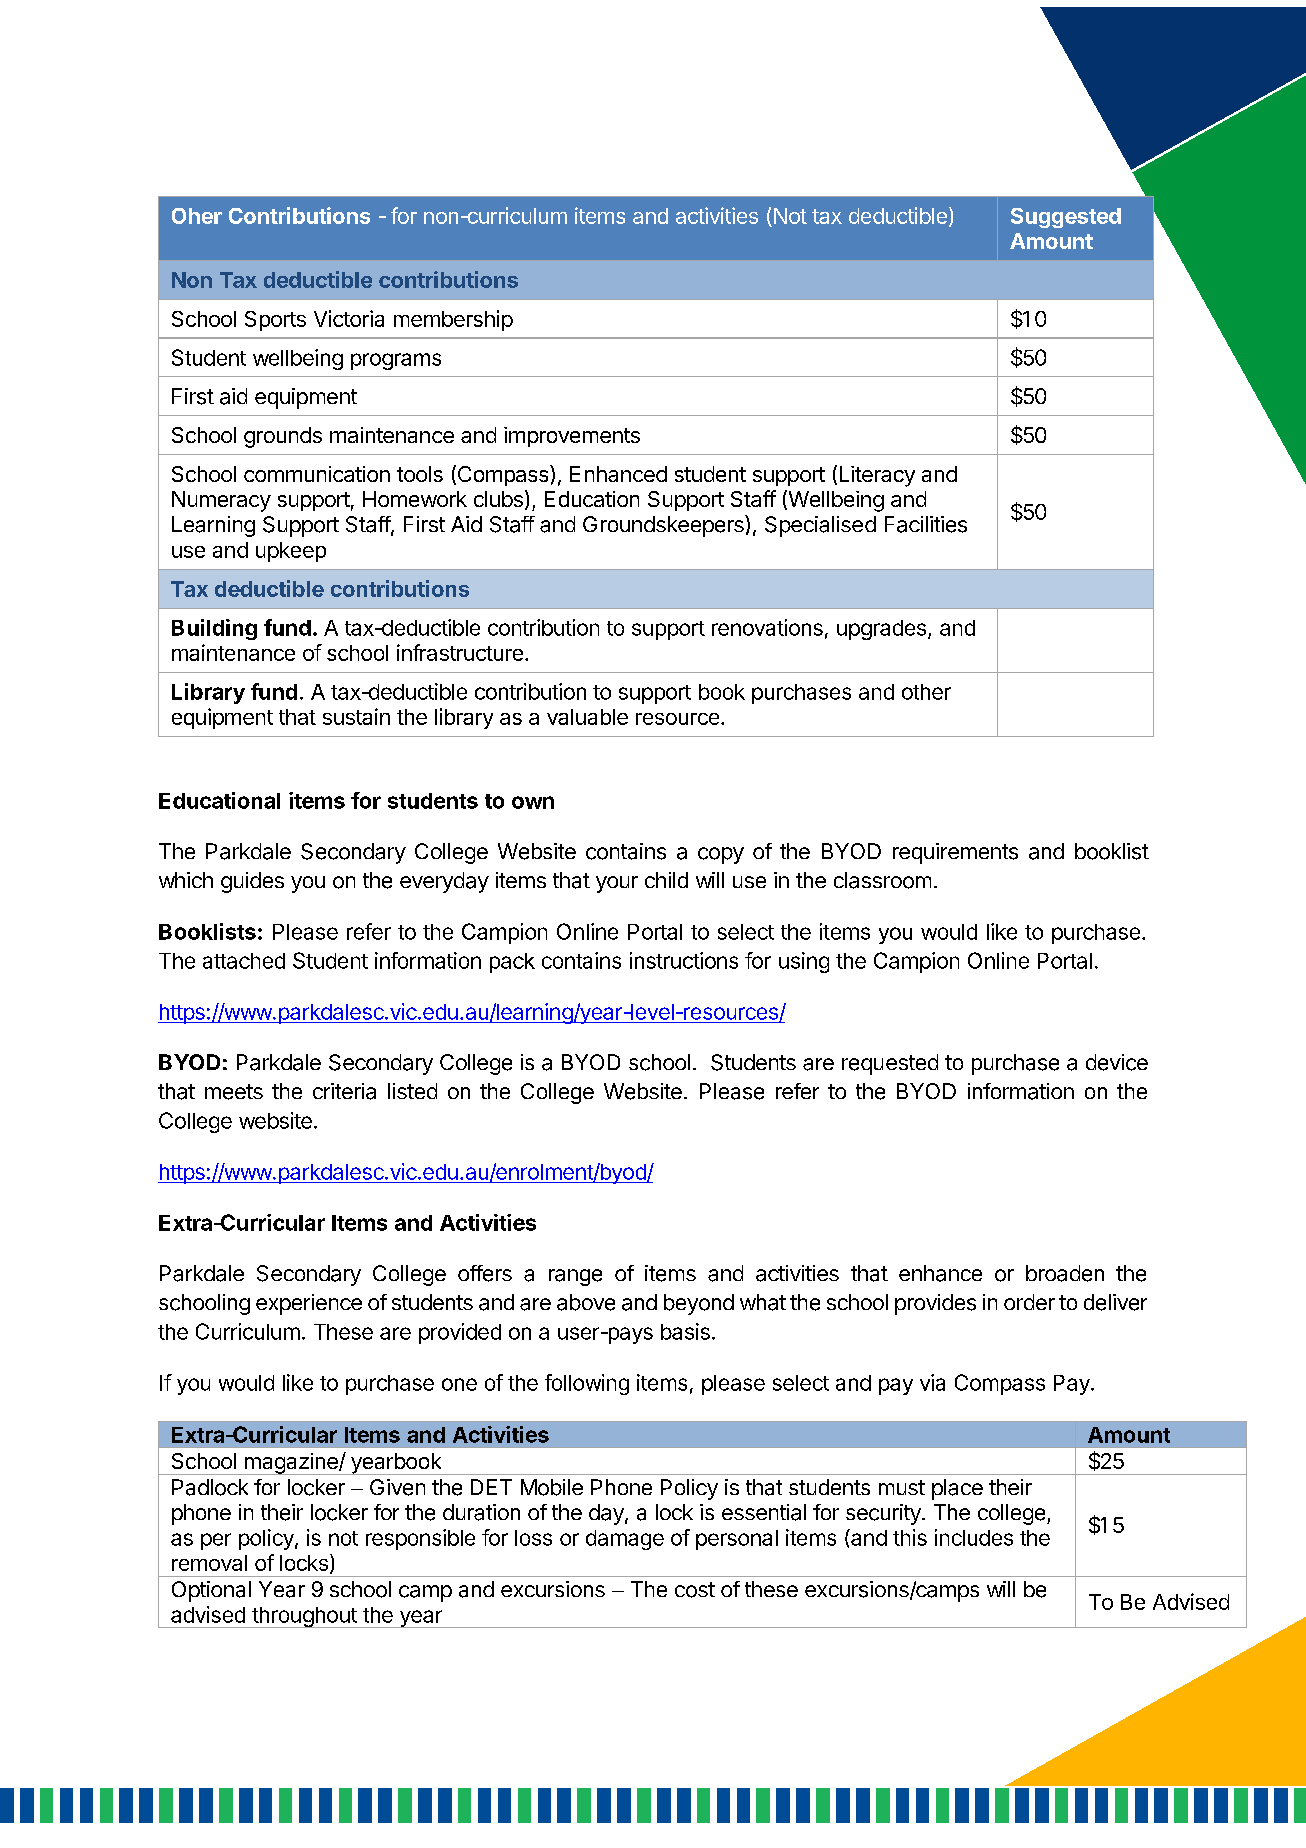 This image has height=1848, width=1306. I want to click on membership, so click(453, 320).
